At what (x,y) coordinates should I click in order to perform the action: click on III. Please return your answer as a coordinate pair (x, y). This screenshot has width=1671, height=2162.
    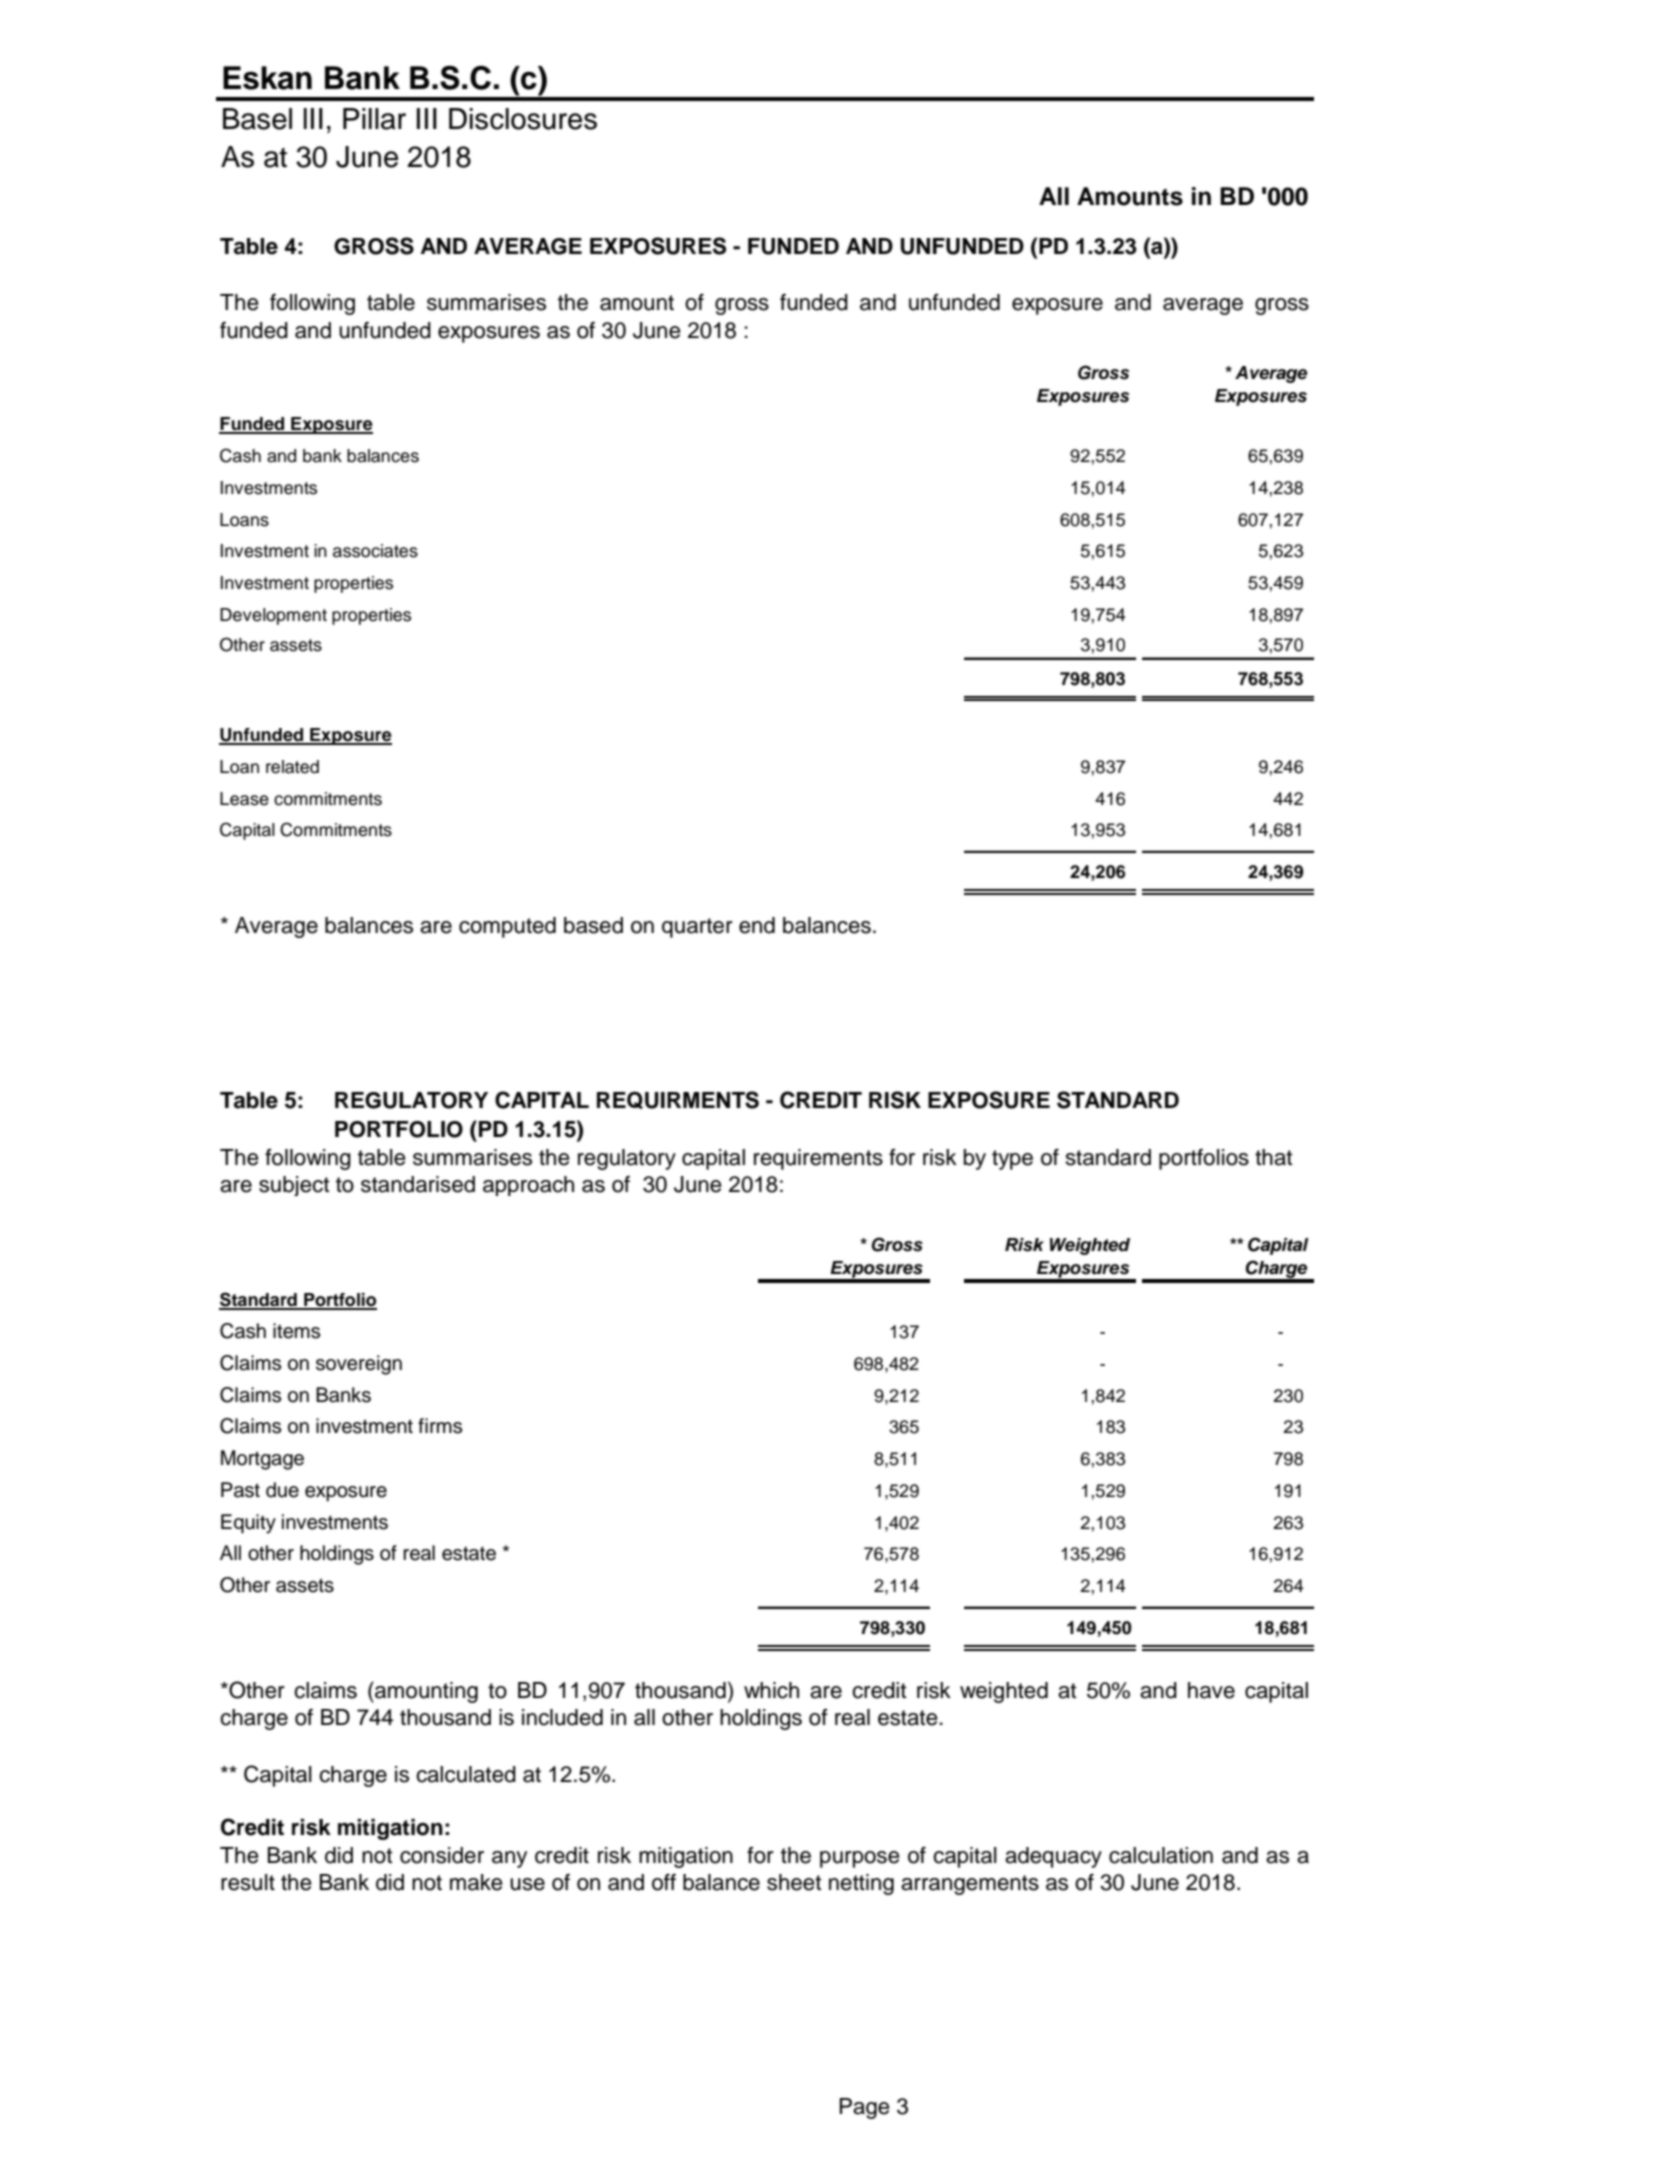
    Looking at the image, I should click on (427, 118).
